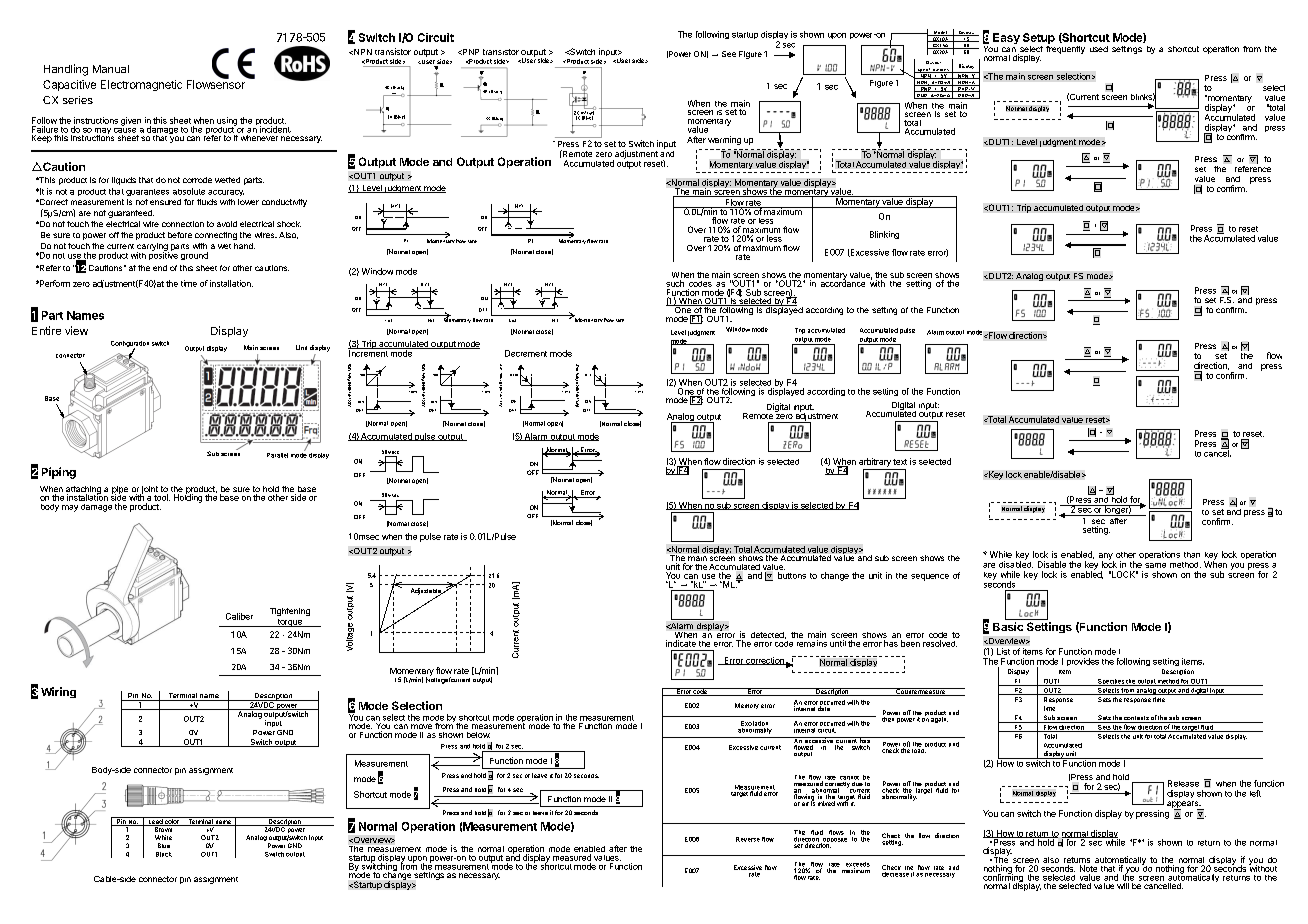  Describe the element at coordinates (111, 69) in the screenshot. I see `Manual` at that location.
